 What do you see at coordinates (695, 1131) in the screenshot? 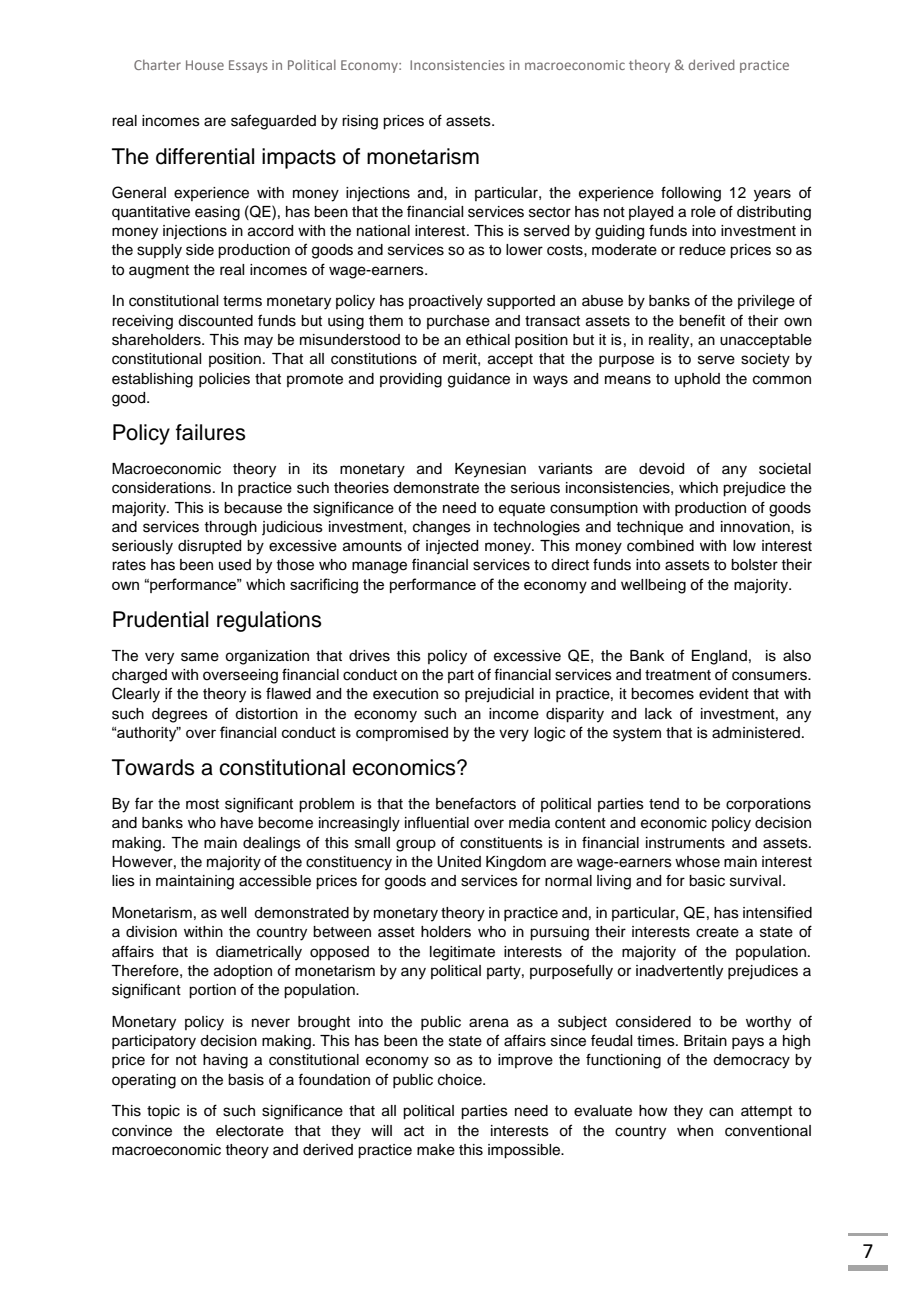
I see `when` at bounding box center [695, 1131].
